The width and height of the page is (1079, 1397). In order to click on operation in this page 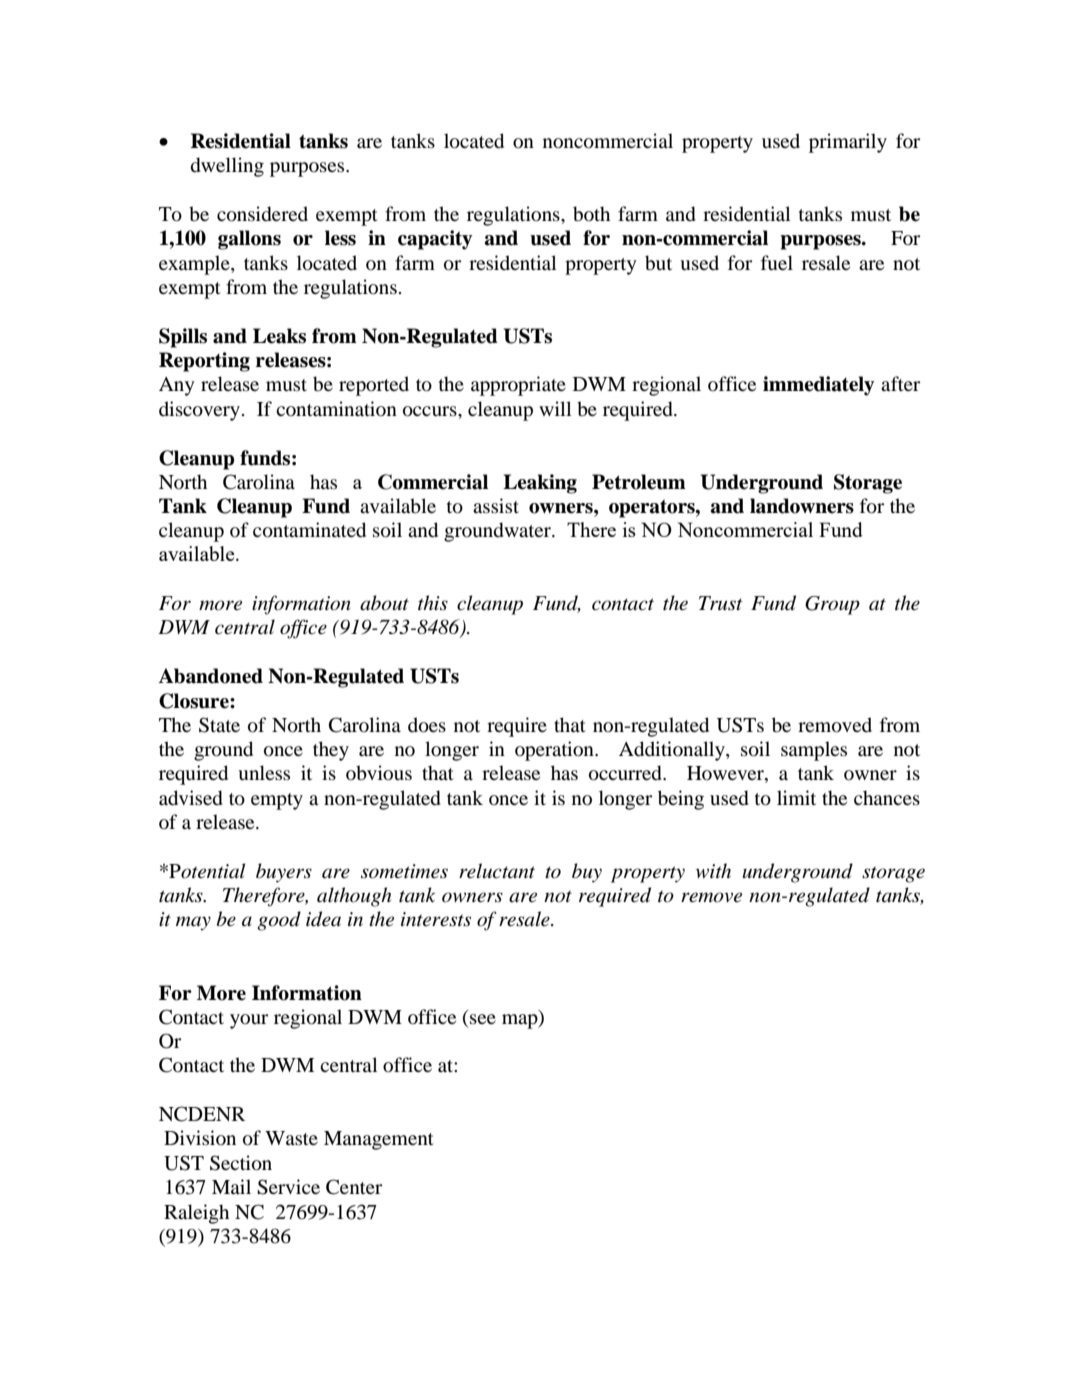, I will do `click(555, 751)`.
